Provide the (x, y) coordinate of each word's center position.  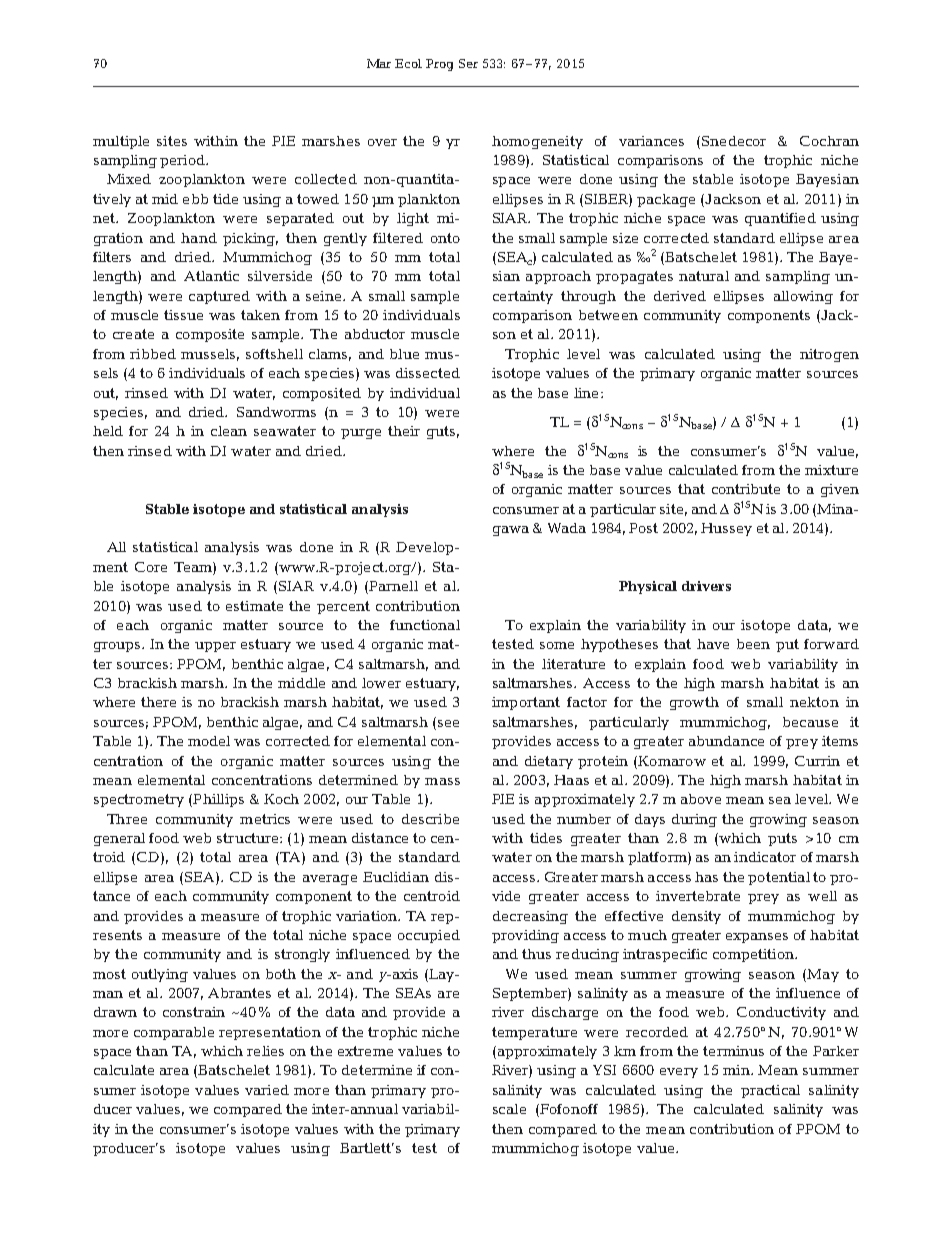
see (447, 722)
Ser (468, 63)
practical (770, 1091)
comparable (174, 1033)
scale (509, 1109)
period (183, 161)
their (404, 431)
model (209, 741)
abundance (726, 741)
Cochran (829, 141)
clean (229, 431)
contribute (746, 489)
